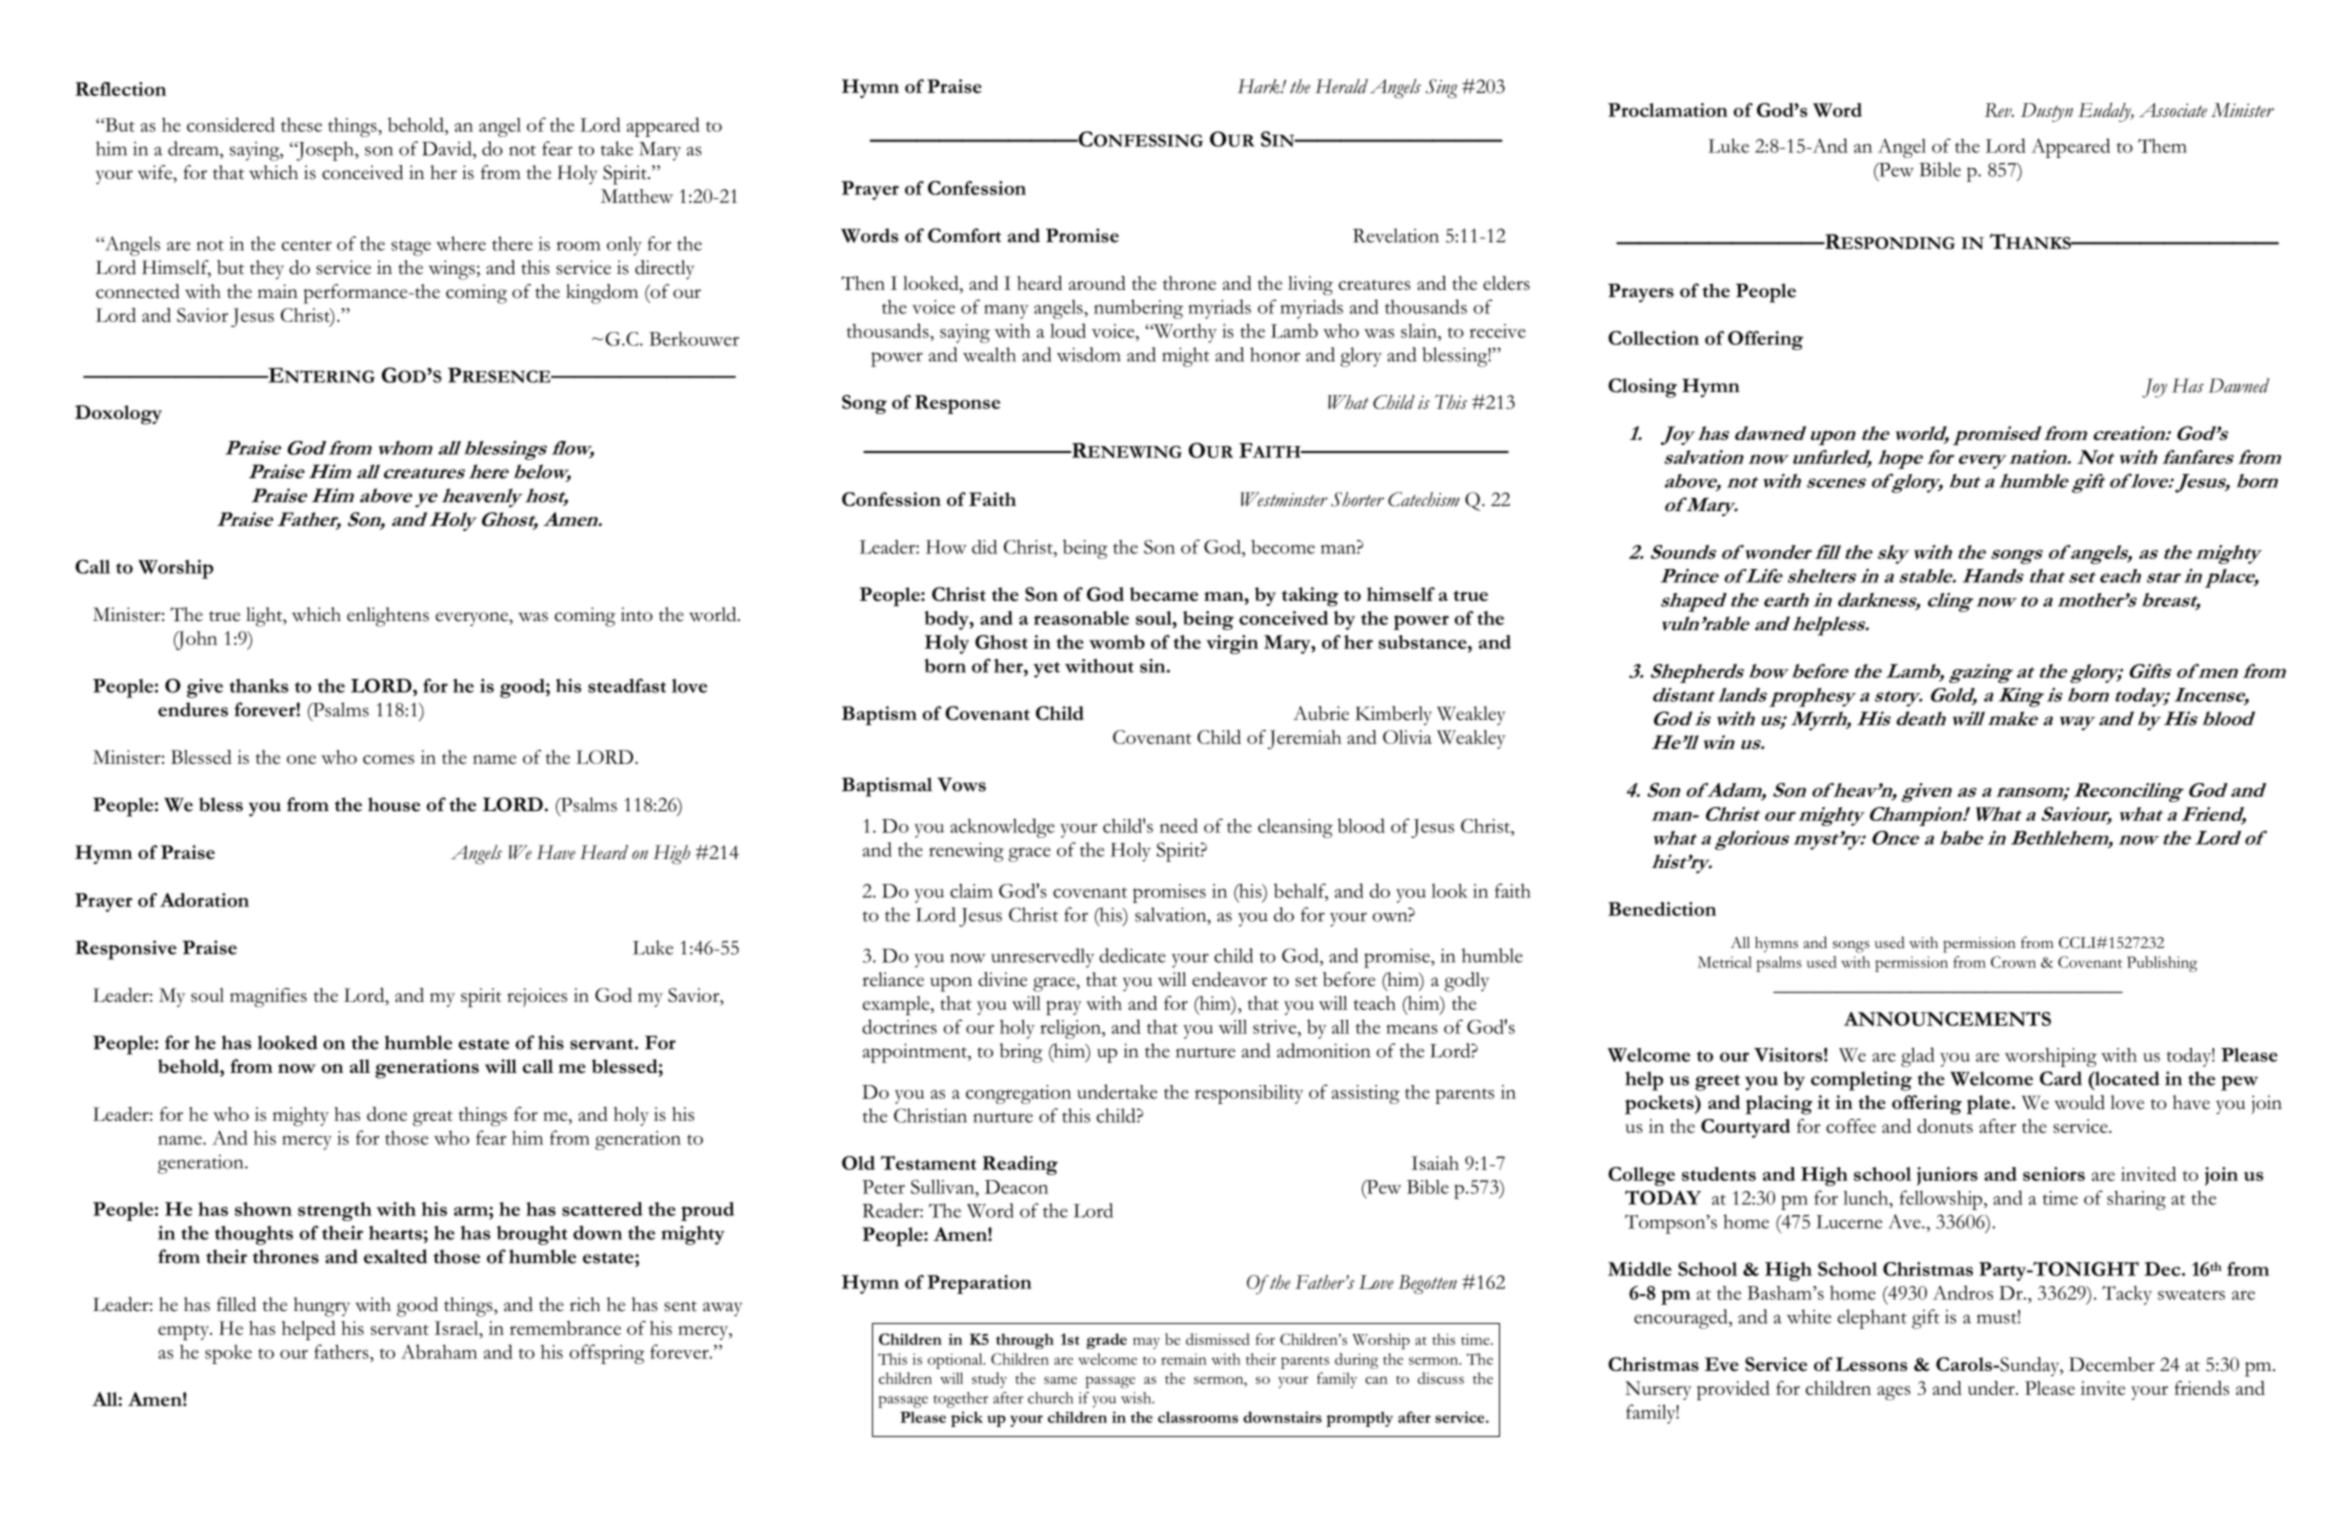  I want to click on connected, so click(138, 291).
